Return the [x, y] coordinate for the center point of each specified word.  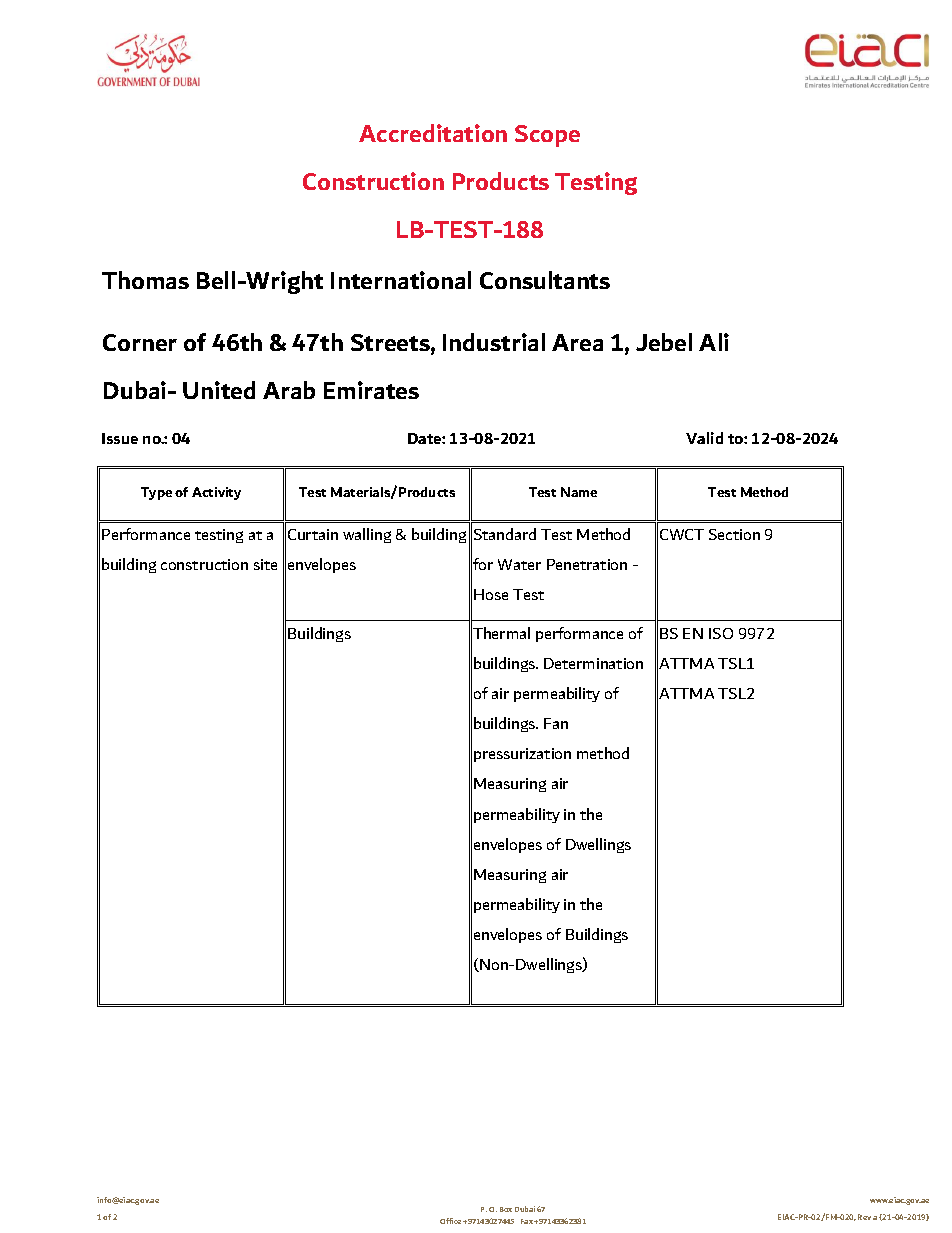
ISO [721, 633]
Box [506, 1209]
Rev [864, 1217]
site [265, 564]
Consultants [545, 280]
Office [450, 1221]
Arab [289, 390]
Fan [556, 723]
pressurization [522, 755]
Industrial [494, 342]
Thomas [145, 280]
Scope [547, 136]
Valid [704, 438]
